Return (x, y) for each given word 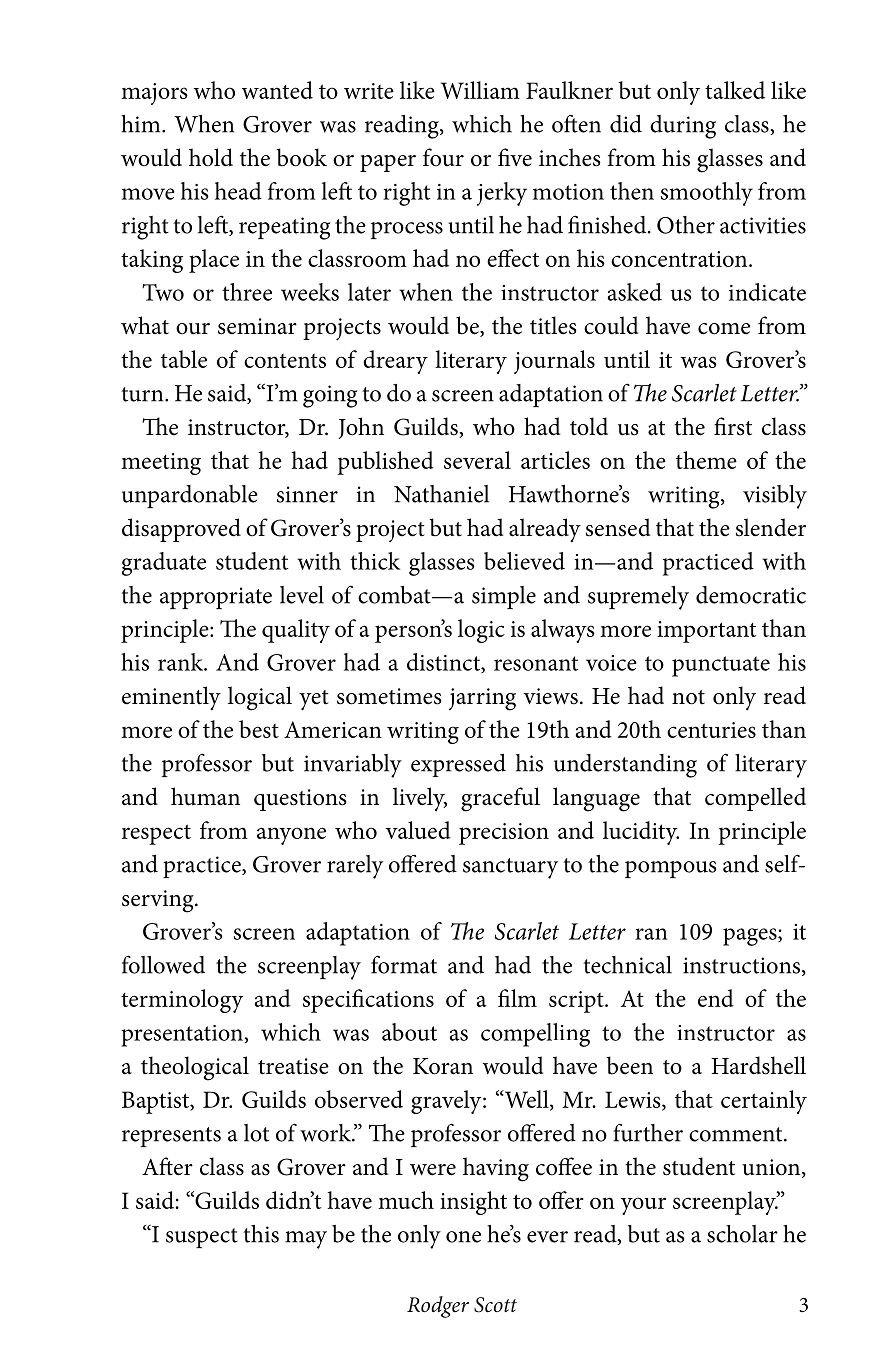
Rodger (438, 1307)
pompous (671, 869)
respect (156, 834)
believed (524, 561)
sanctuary (510, 868)
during (683, 127)
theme (706, 460)
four (443, 157)
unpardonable (190, 496)
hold (211, 157)
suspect (202, 1238)
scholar (742, 1234)
